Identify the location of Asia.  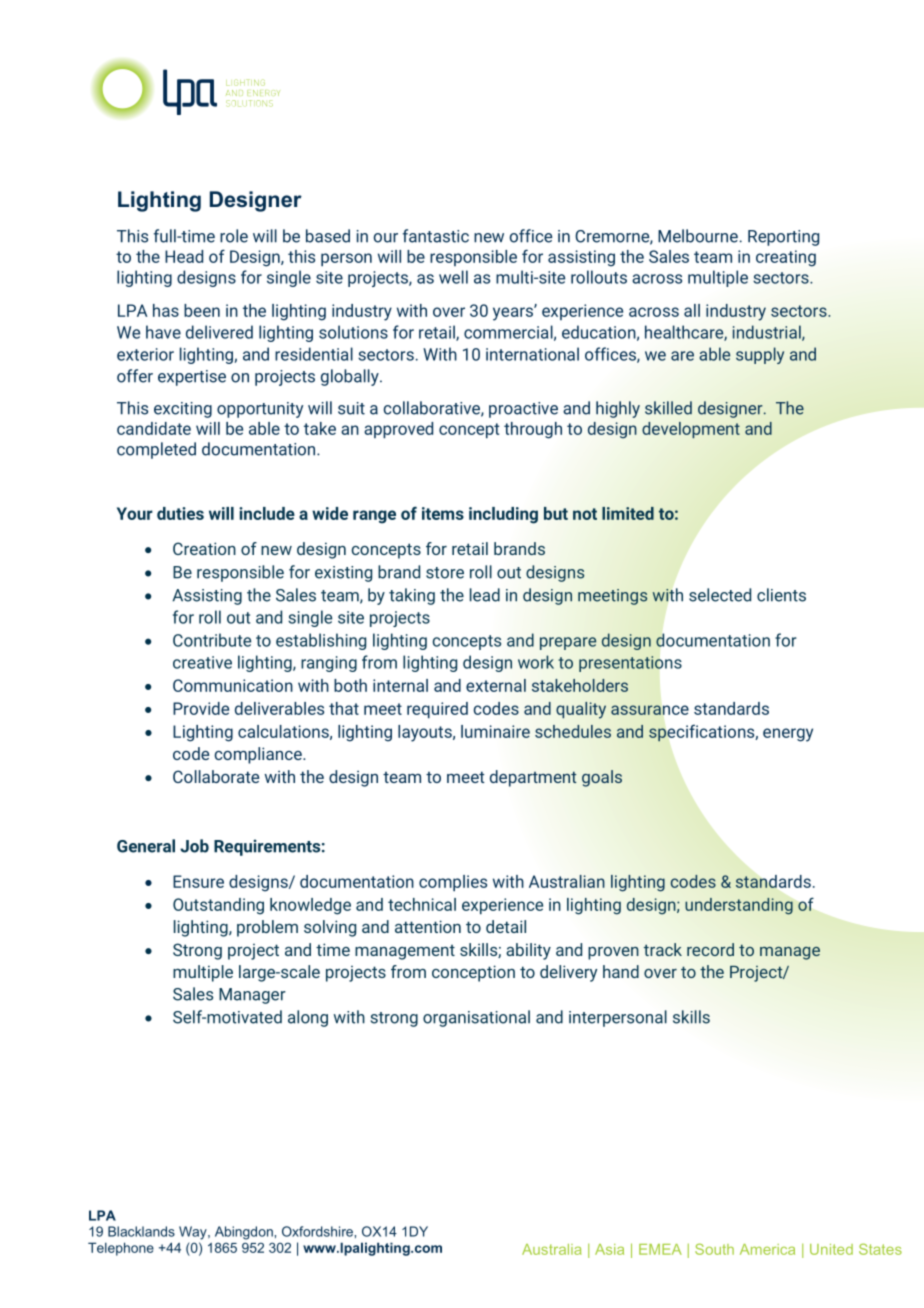
(609, 1249).
